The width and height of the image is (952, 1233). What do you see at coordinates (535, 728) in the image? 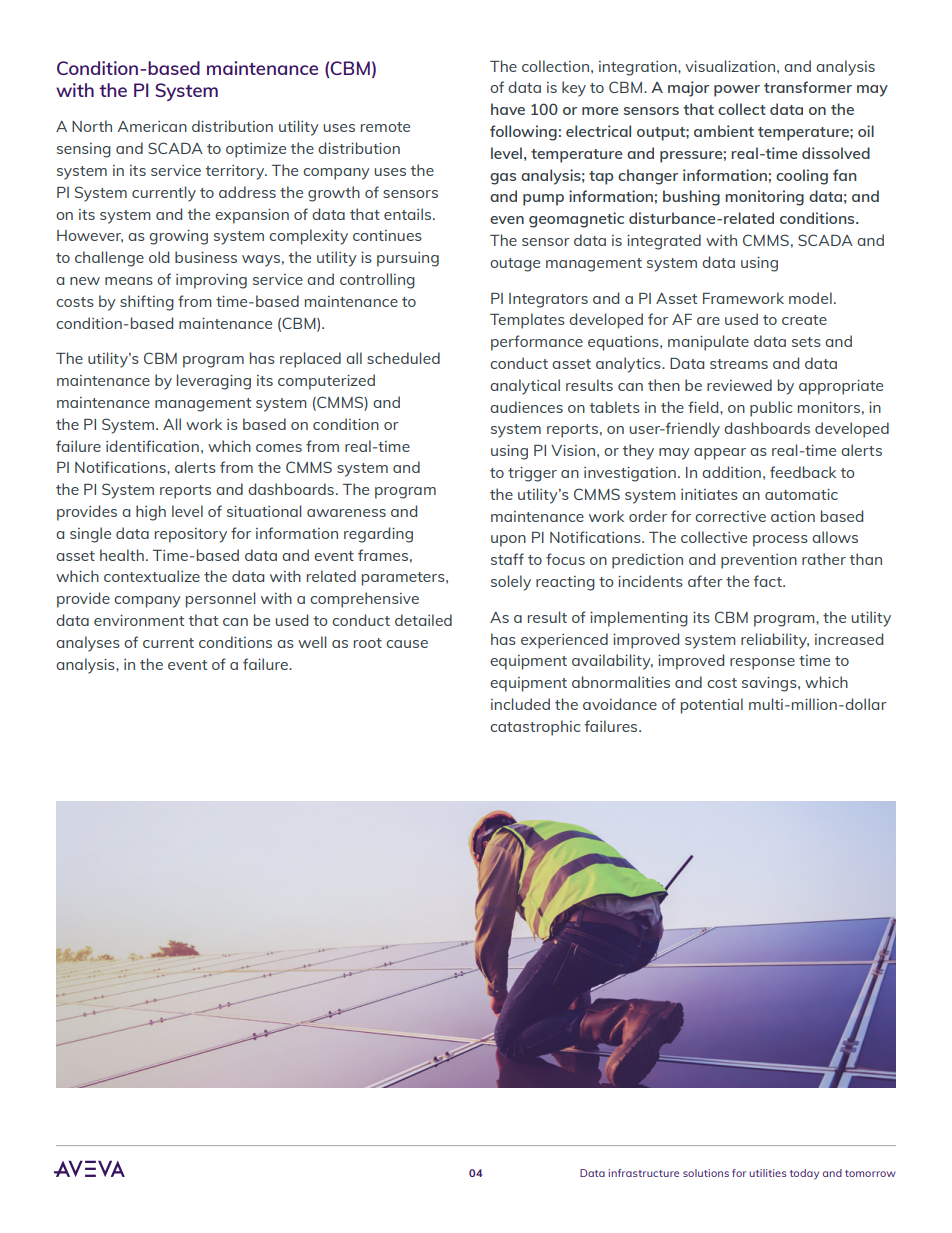
I see `catastrophic` at bounding box center [535, 728].
